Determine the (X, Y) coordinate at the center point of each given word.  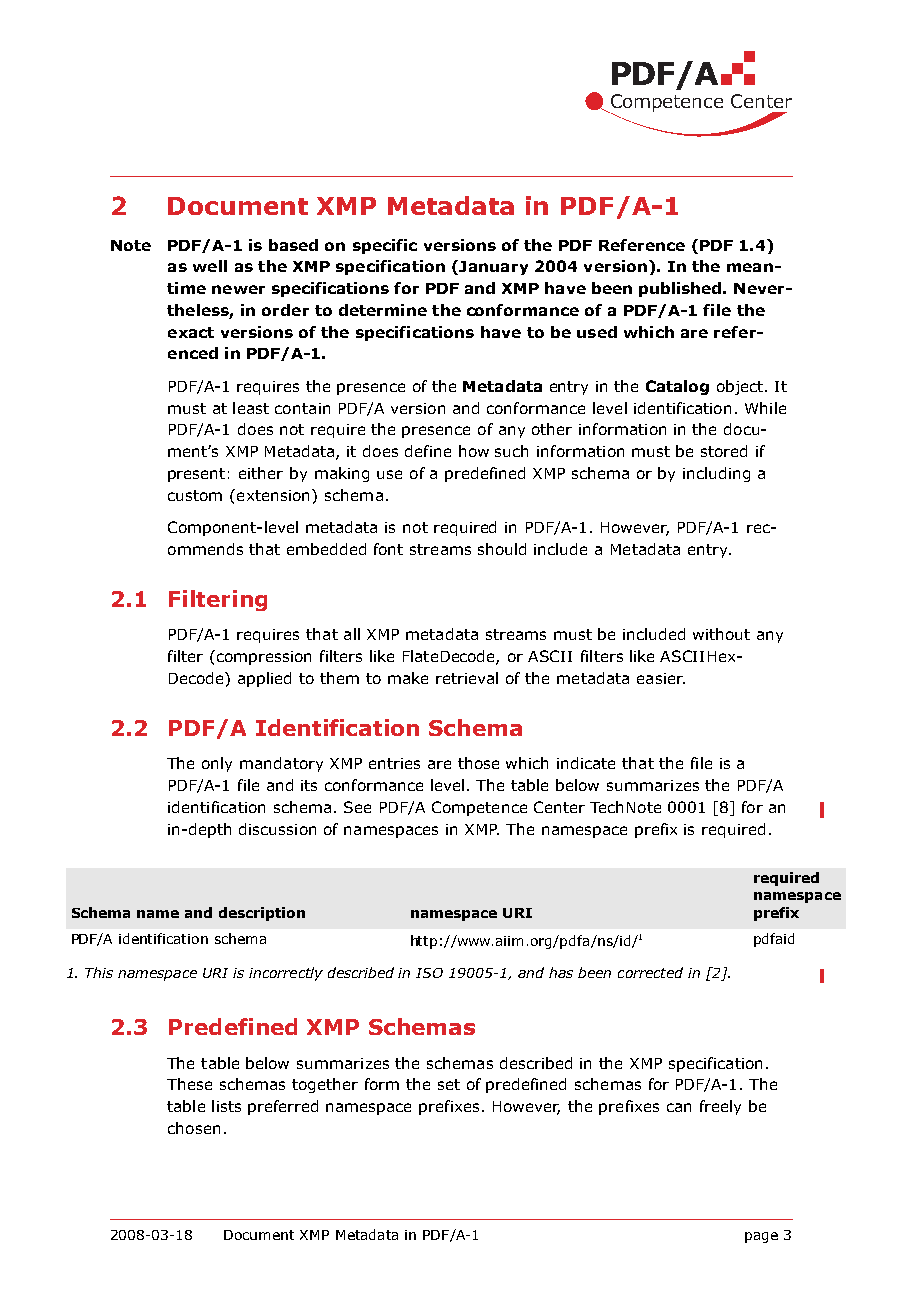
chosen (194, 1128)
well (210, 266)
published (681, 289)
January (492, 267)
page (761, 1237)
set (449, 1084)
